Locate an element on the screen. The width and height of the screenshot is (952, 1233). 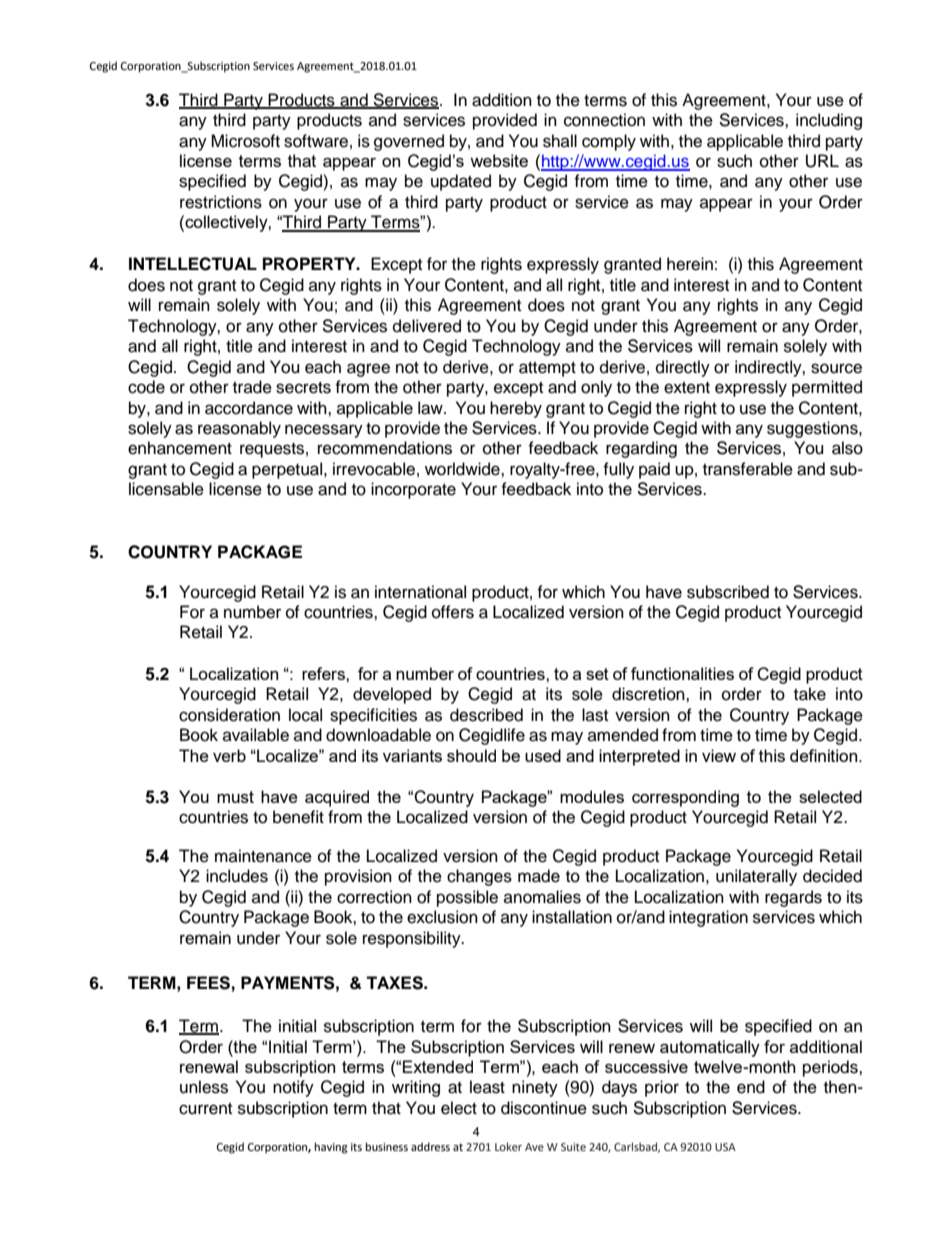
transferable is located at coordinates (748, 469).
